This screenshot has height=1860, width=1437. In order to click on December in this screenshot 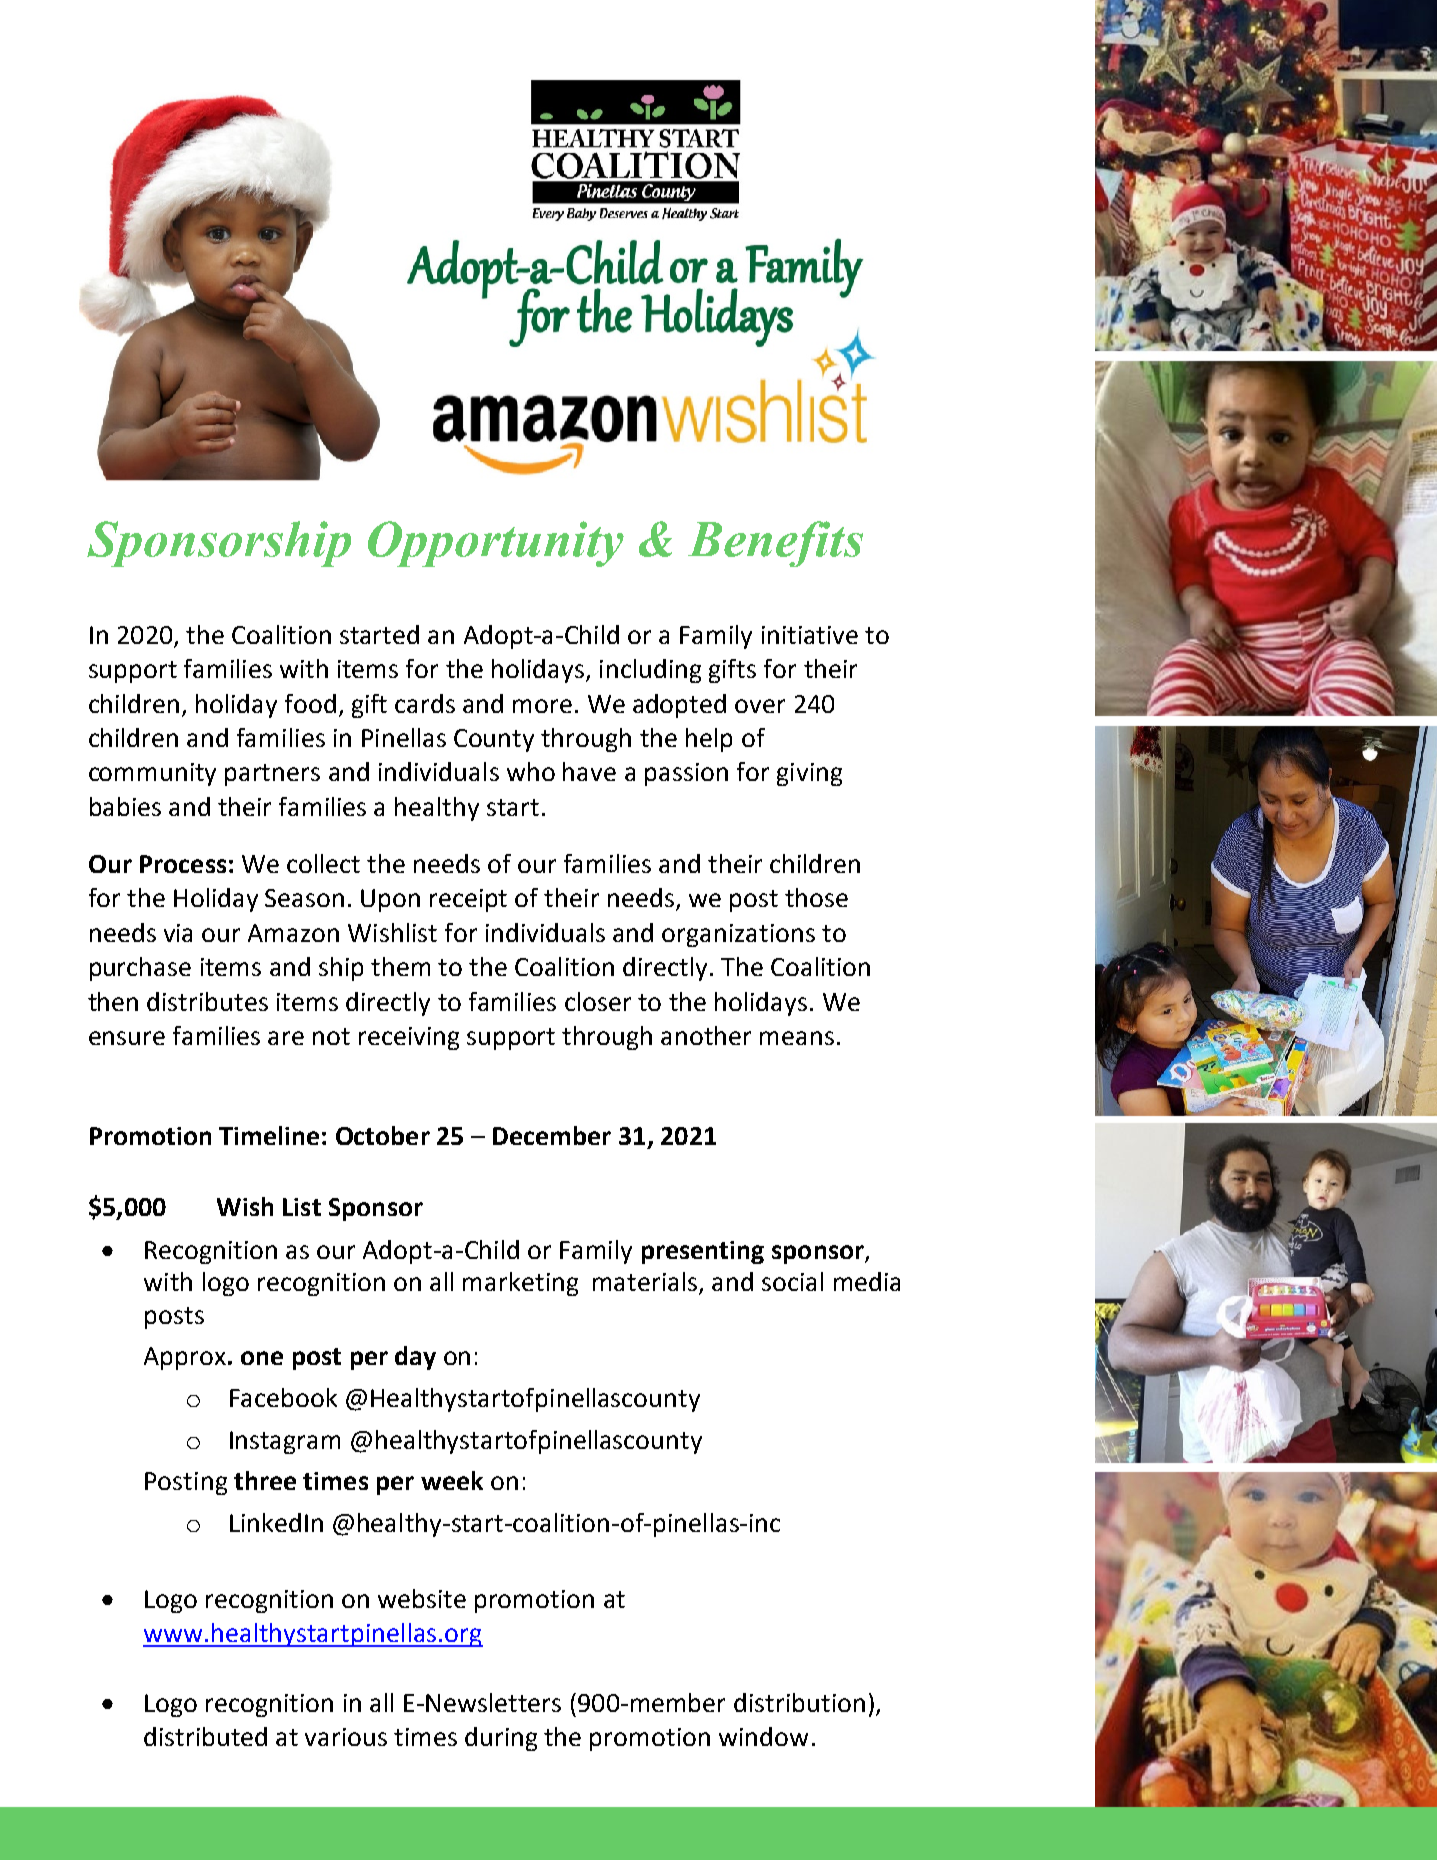, I will do `click(552, 1135)`.
